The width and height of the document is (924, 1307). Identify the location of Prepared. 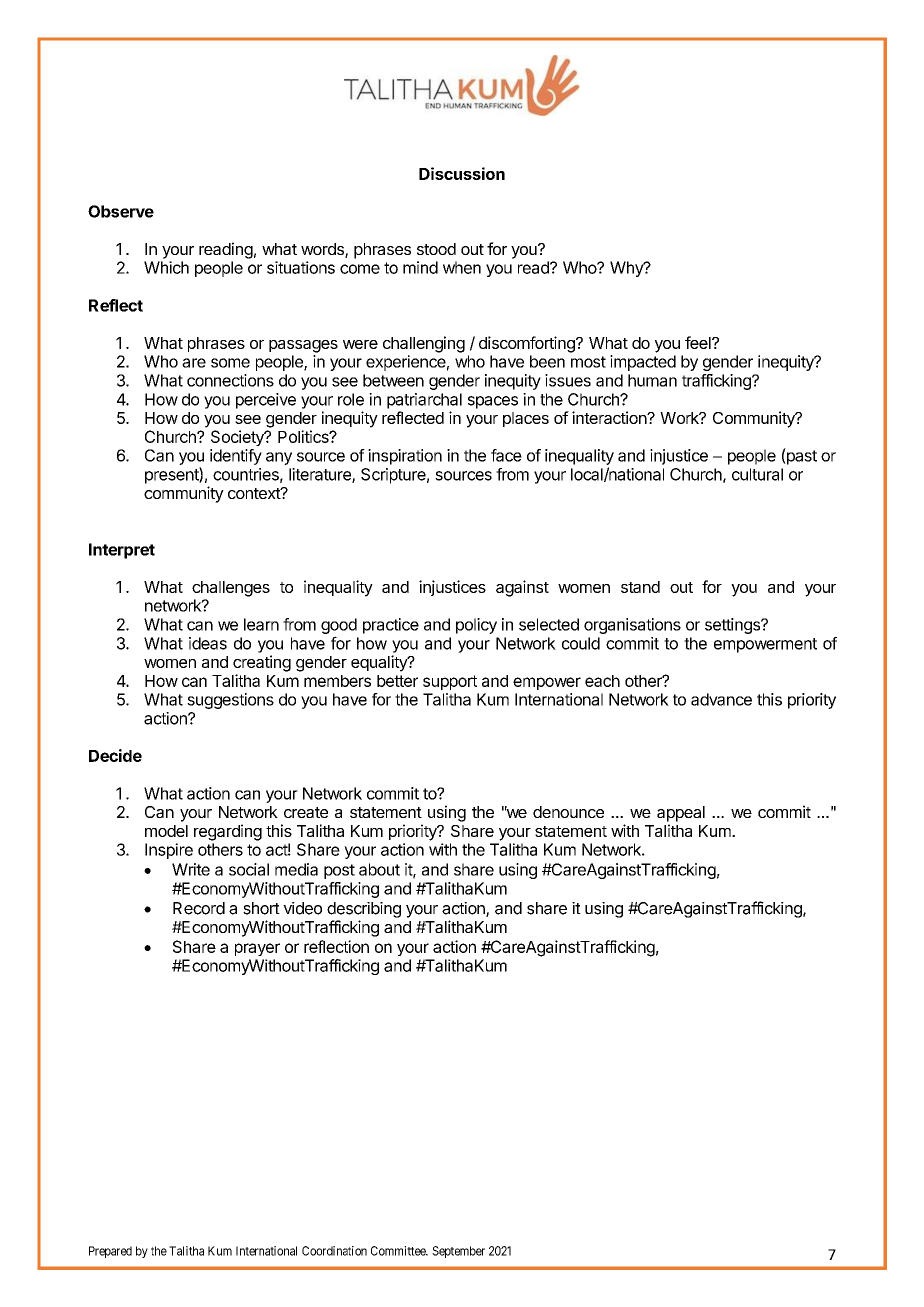
(110, 1252).
